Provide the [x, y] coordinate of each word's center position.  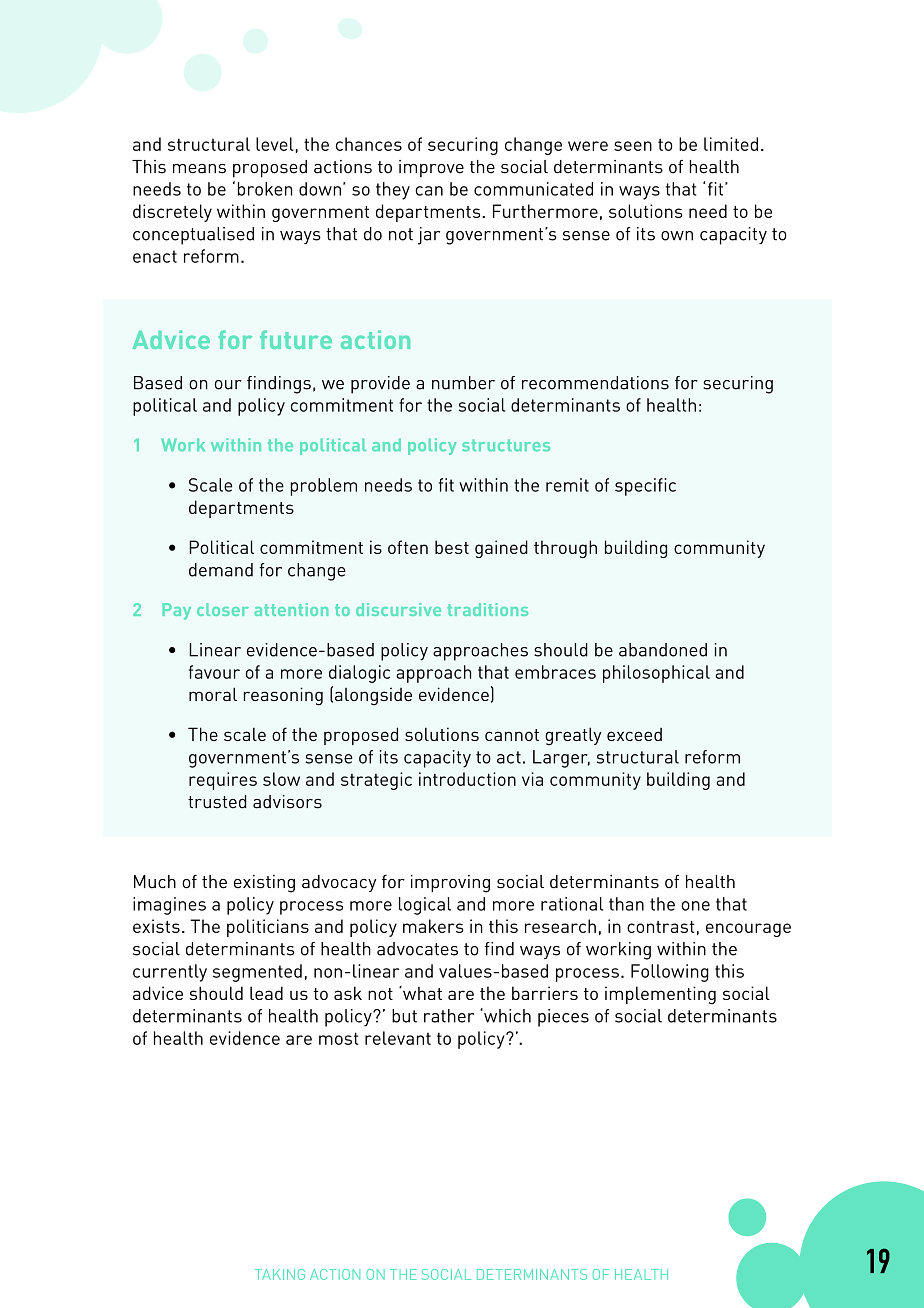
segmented [257, 973]
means [199, 169]
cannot [512, 735]
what [421, 993]
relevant [398, 1038]
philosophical [656, 674]
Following [670, 973]
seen [633, 146]
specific [645, 487]
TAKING [280, 1274]
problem [324, 487]
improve [431, 168]
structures [506, 445]
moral [213, 694]
